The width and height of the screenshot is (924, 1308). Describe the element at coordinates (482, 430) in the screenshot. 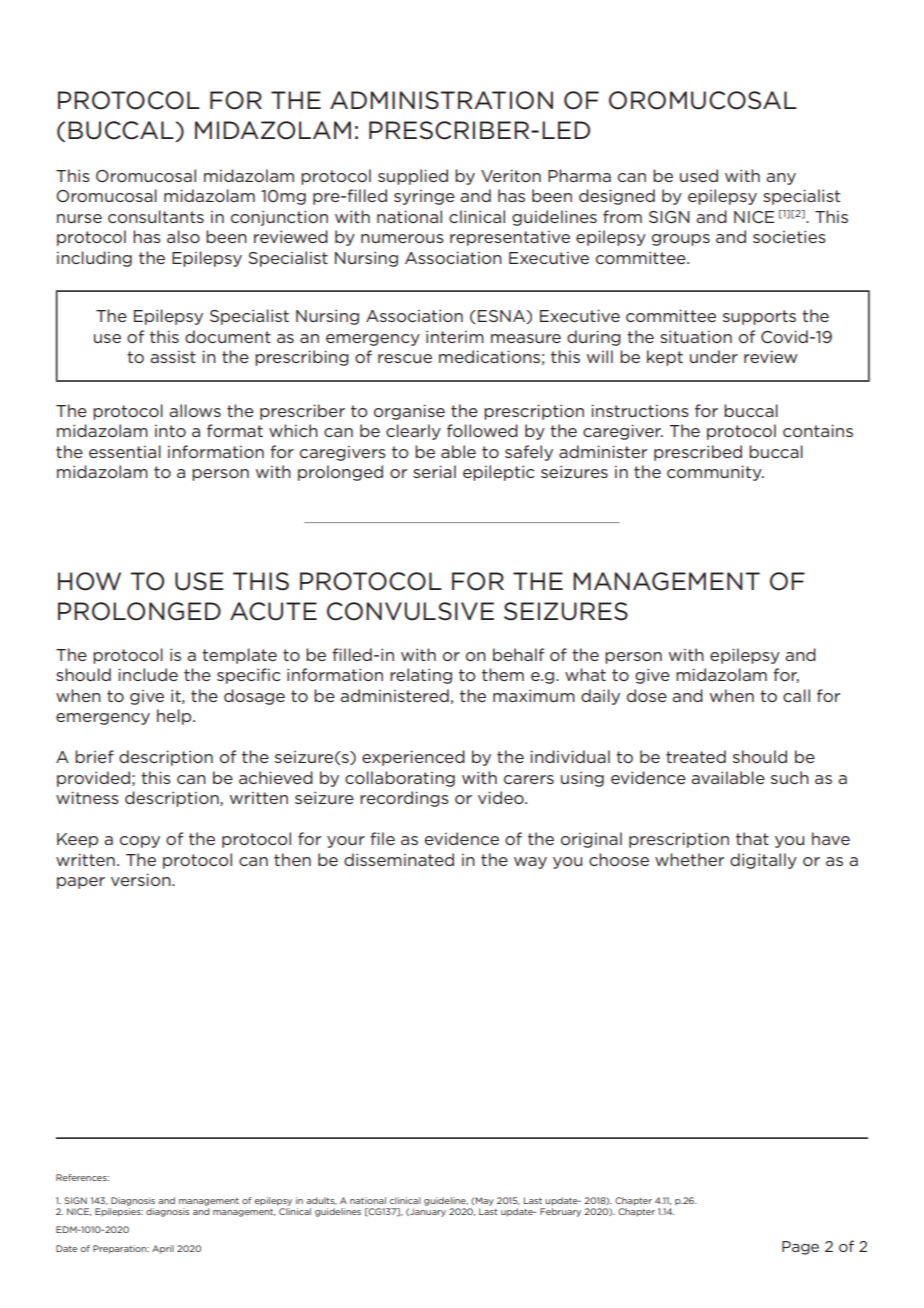

I see `followed` at that location.
